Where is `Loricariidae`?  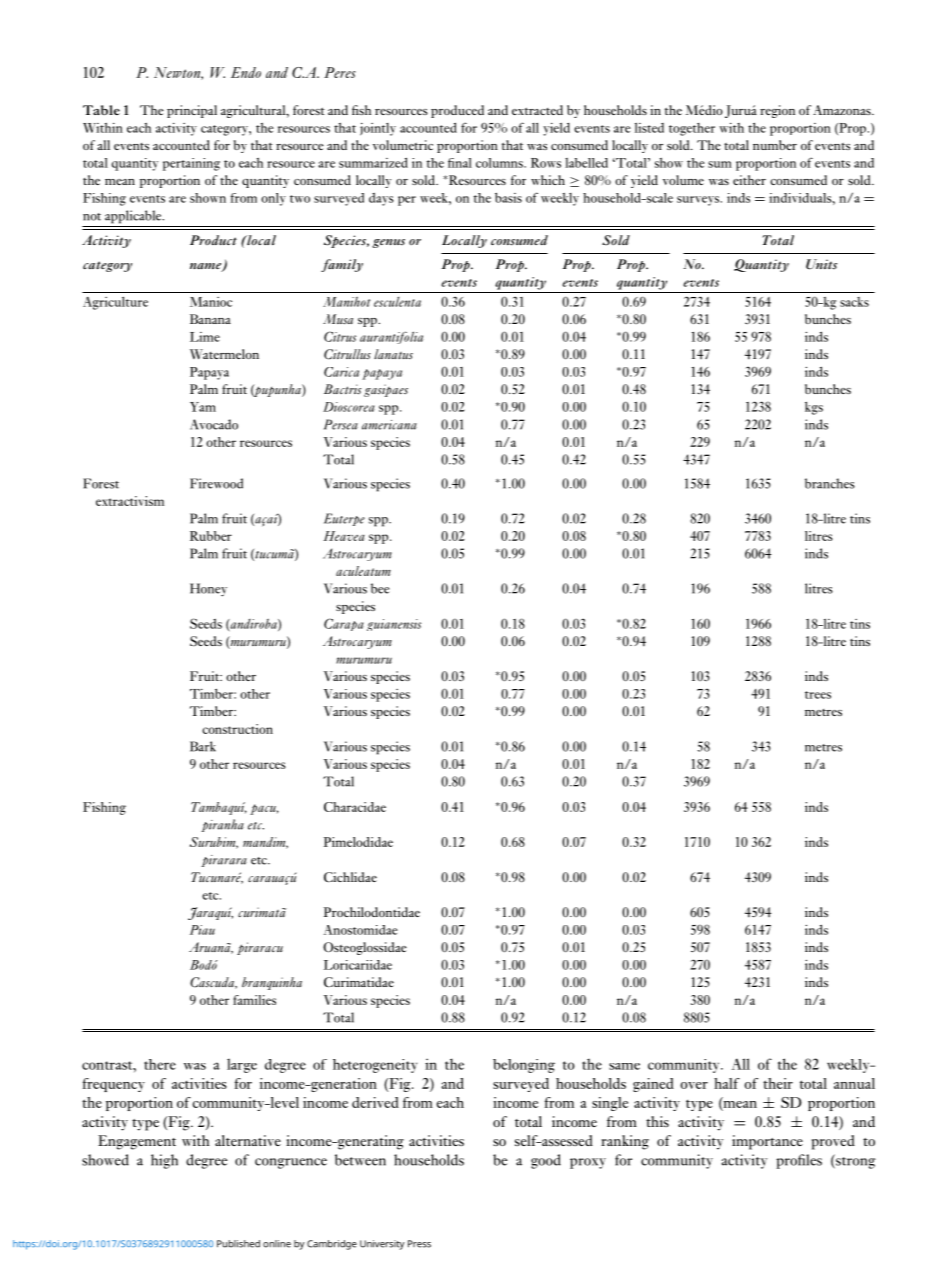 Loricariidae is located at coordinates (358, 965).
